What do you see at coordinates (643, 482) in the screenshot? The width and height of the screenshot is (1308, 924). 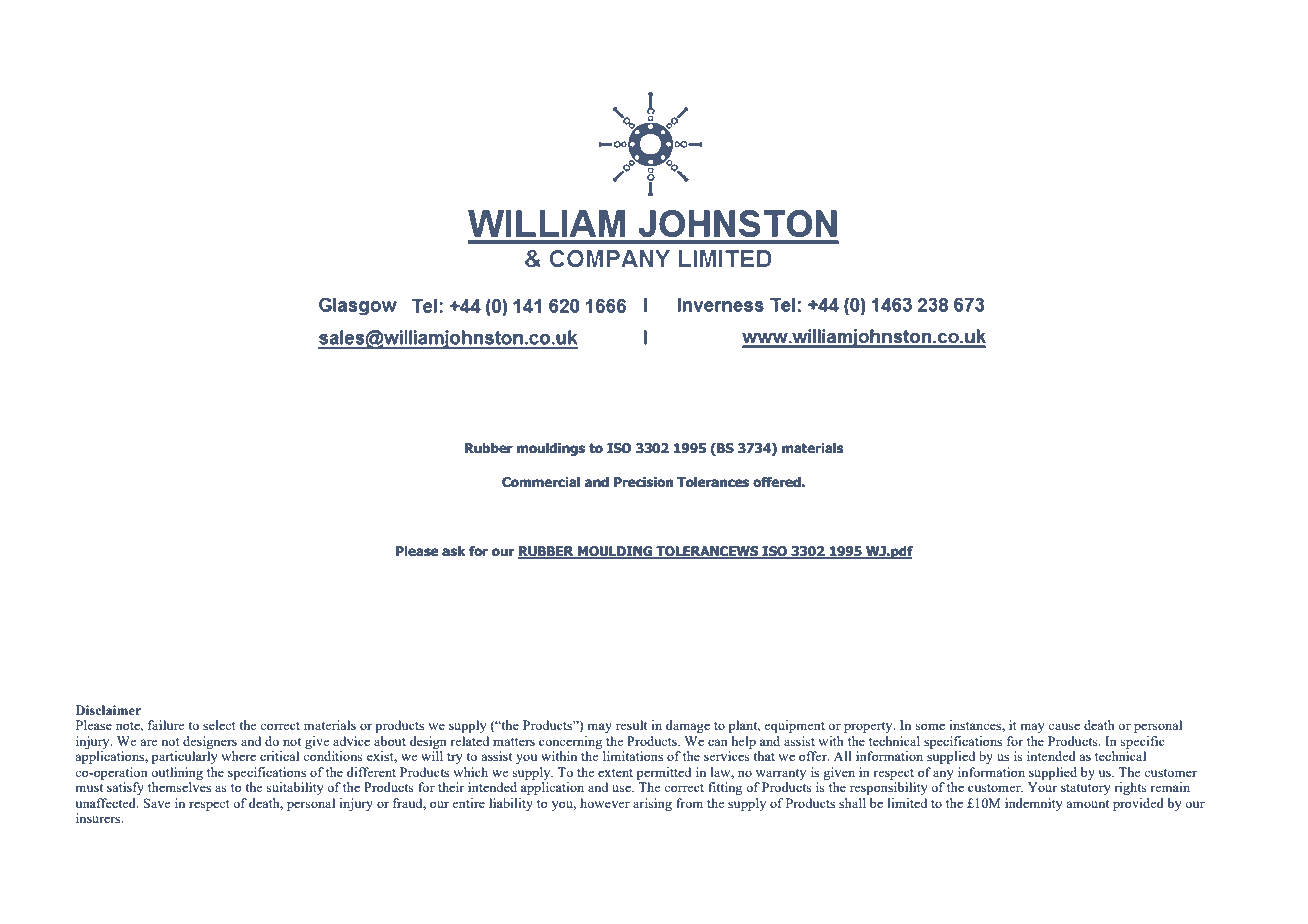 I see `Precision` at bounding box center [643, 482].
